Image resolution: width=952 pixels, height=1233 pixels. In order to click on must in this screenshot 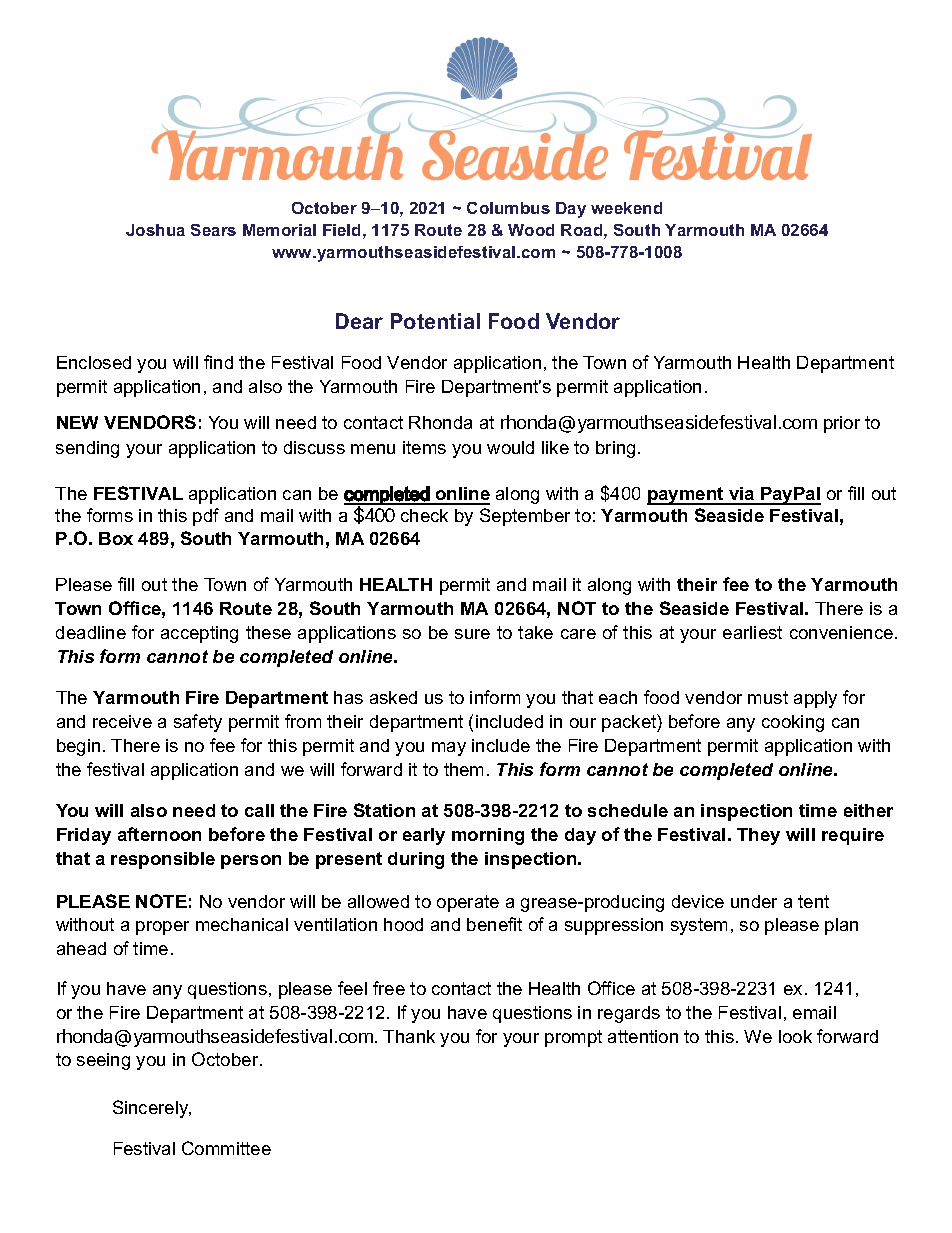, I will do `click(768, 697)`.
